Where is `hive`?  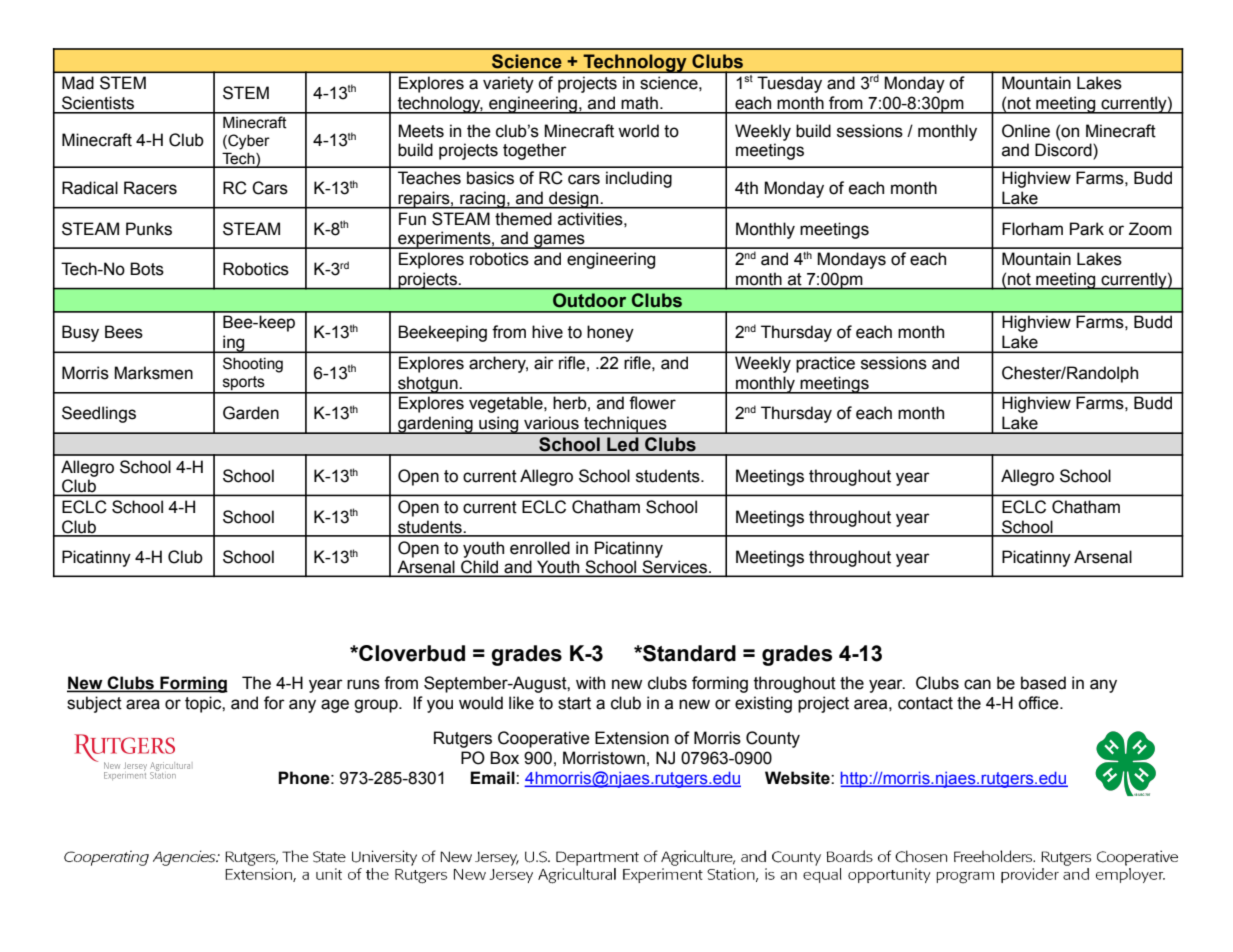 hive is located at coordinates (547, 332).
